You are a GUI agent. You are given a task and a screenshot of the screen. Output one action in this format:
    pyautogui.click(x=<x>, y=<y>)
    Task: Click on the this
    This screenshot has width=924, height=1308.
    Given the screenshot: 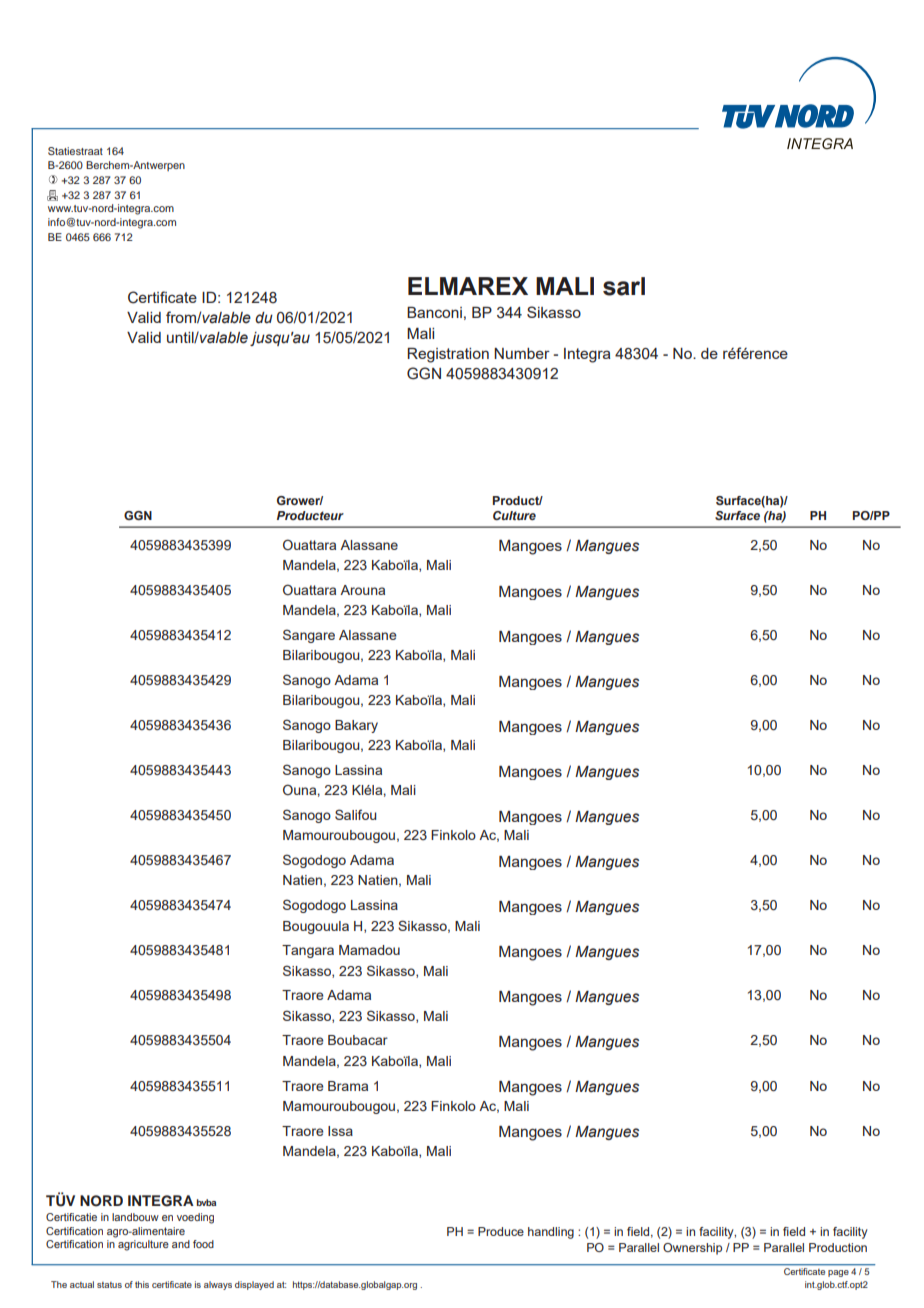 What is the action you would take?
    pyautogui.click(x=142, y=1284)
